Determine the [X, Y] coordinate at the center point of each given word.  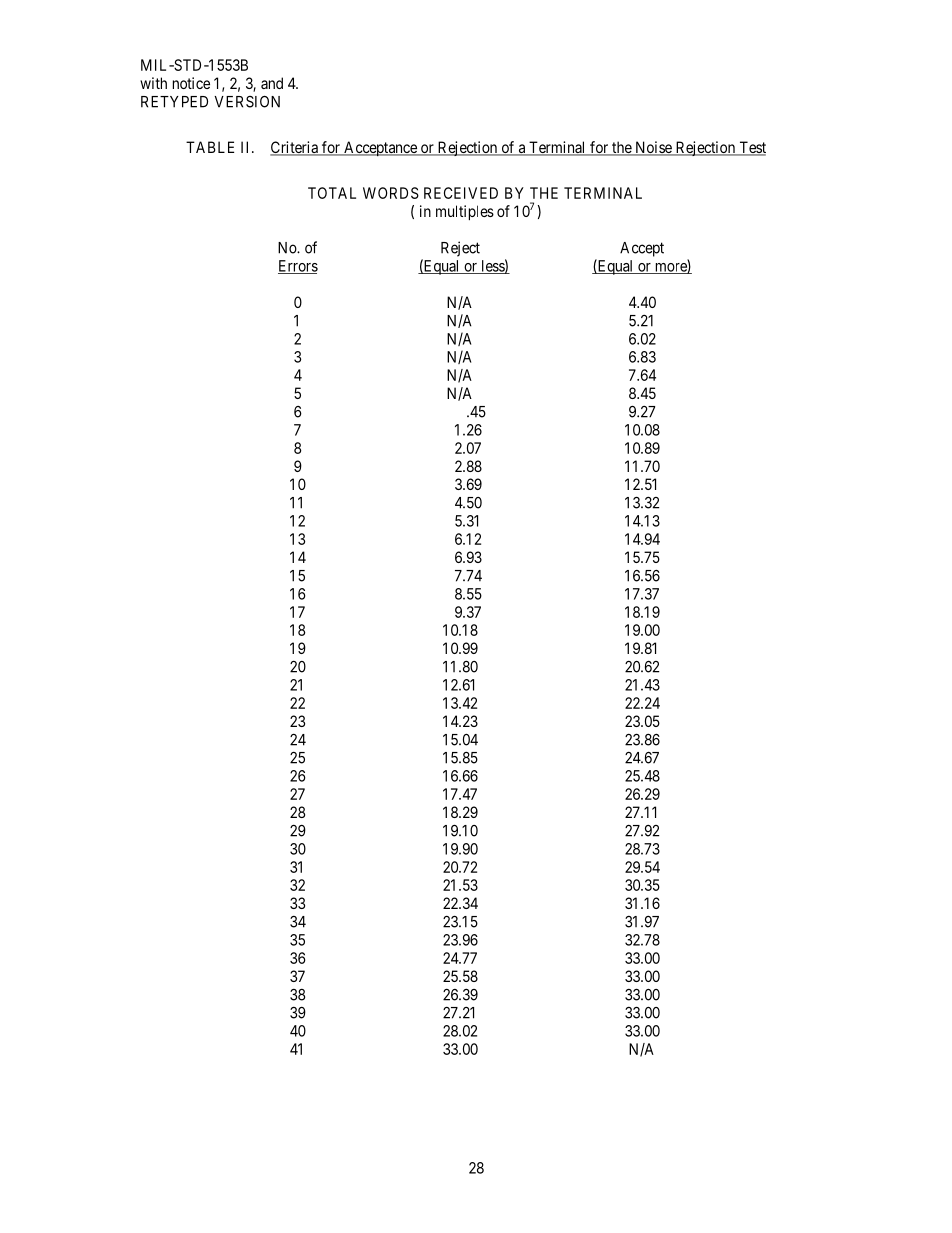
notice [191, 83]
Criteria [295, 148]
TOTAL [332, 193]
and [272, 83]
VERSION [247, 101]
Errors [298, 267]
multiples [465, 212]
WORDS [391, 193]
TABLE [210, 147]
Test [751, 148]
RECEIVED [461, 193]
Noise [653, 148]
